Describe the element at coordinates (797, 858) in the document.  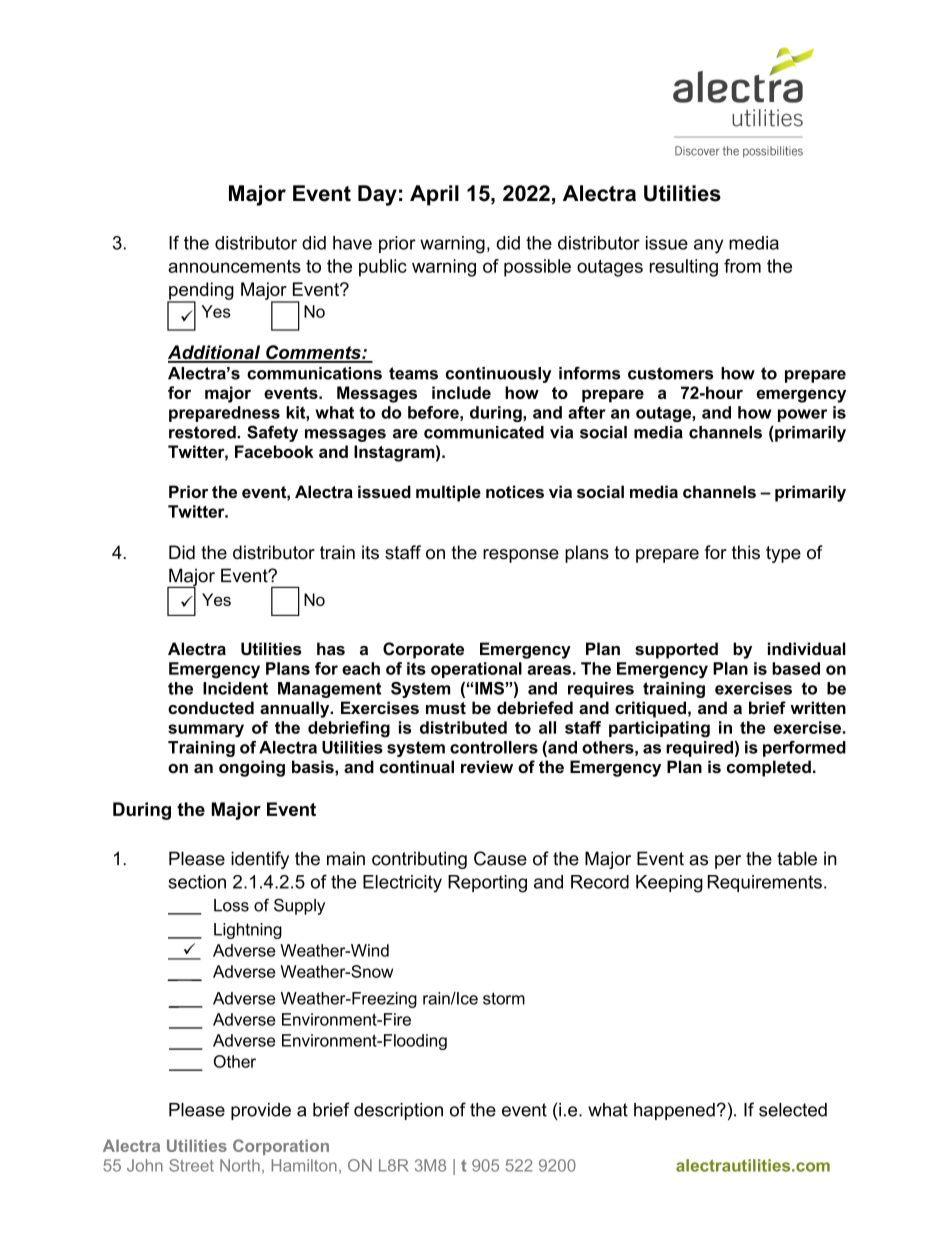
I see `table` at that location.
